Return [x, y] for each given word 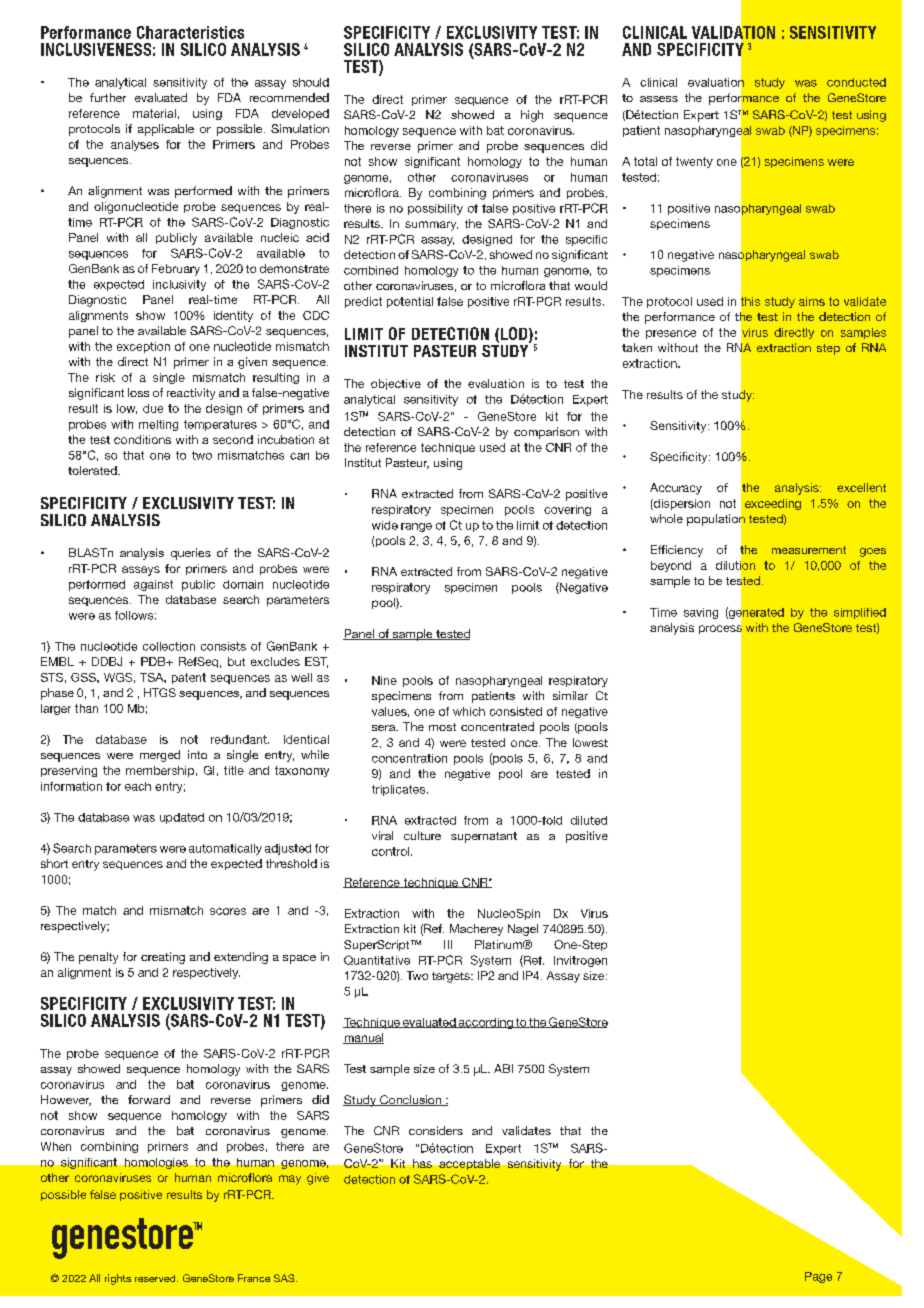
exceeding [773, 504]
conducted [856, 82]
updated [182, 818]
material [154, 113]
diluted [589, 820]
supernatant [484, 837]
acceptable [469, 1164]
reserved [156, 1278]
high [532, 116]
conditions [142, 439]
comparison [546, 433]
